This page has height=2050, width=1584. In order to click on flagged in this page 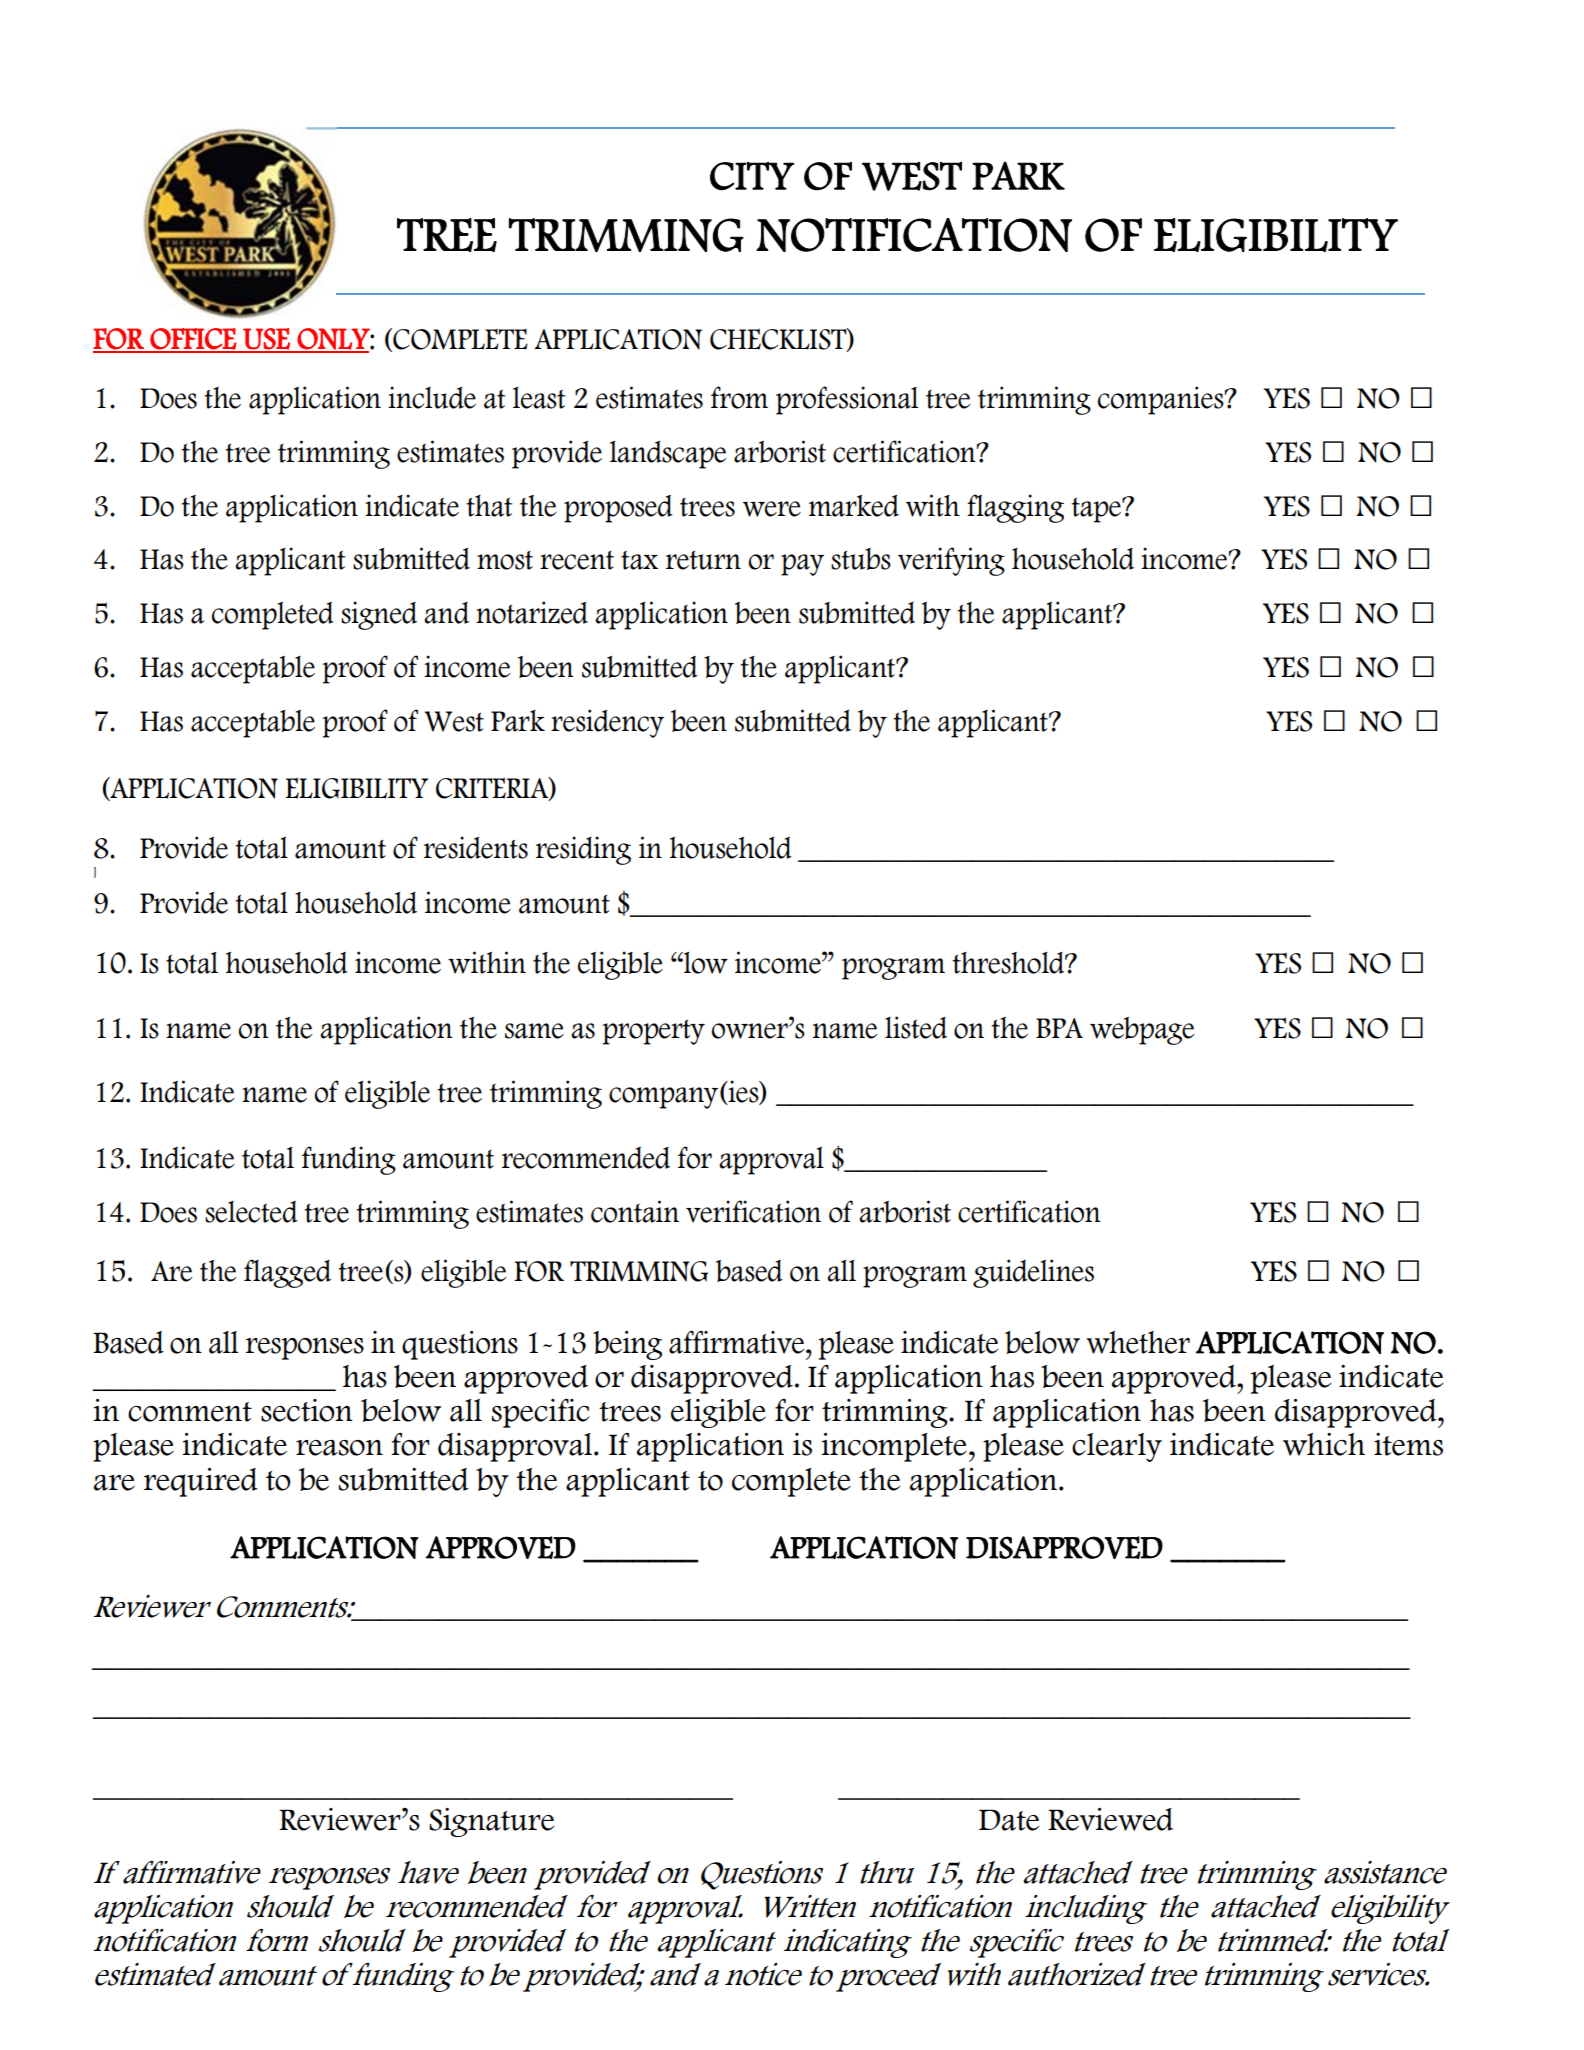, I will do `click(287, 1273)`.
